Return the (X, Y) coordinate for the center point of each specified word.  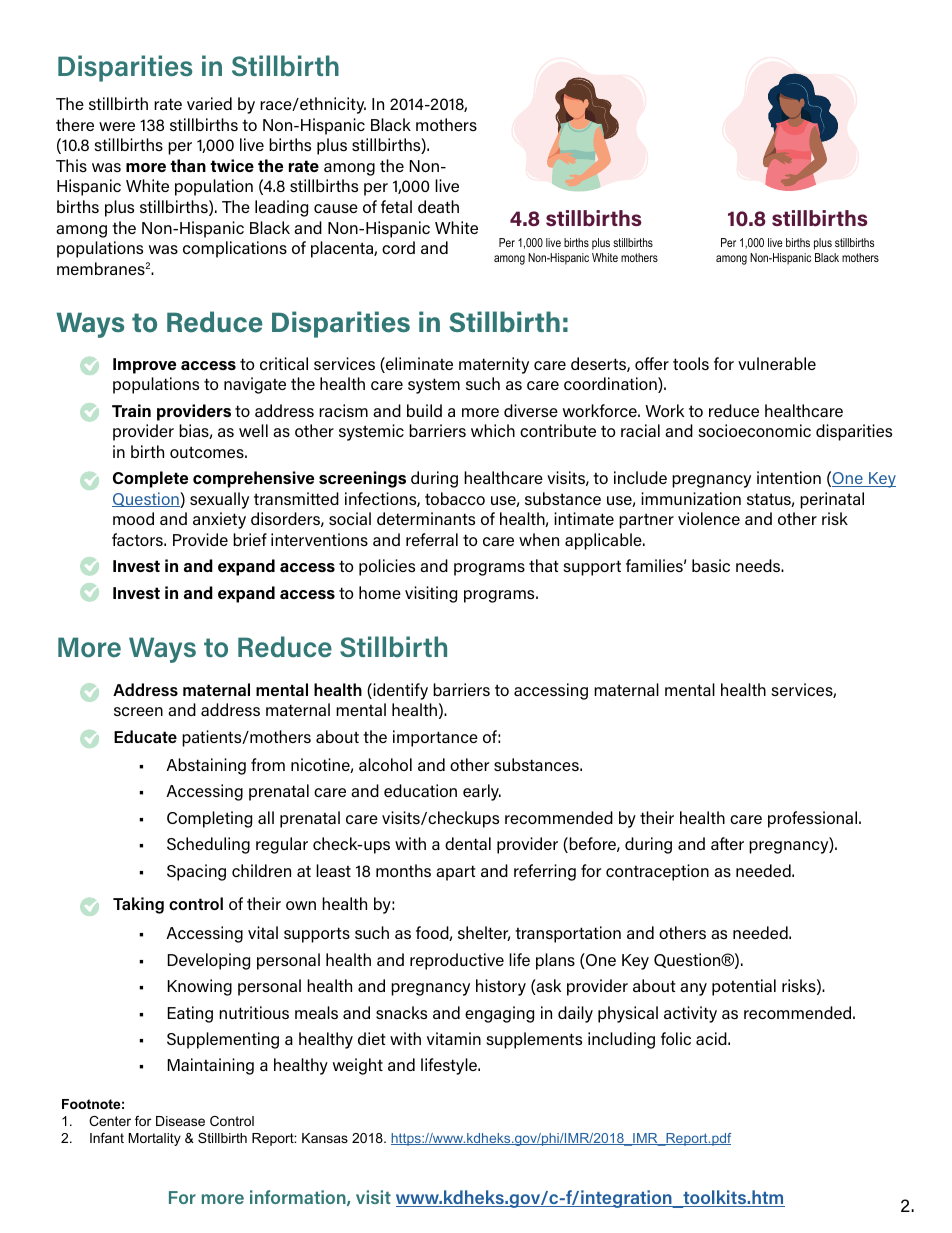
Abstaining (206, 766)
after (727, 843)
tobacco (455, 498)
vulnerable (777, 363)
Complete (150, 479)
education (420, 790)
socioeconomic (754, 430)
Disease (180, 1121)
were (117, 126)
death (438, 206)
